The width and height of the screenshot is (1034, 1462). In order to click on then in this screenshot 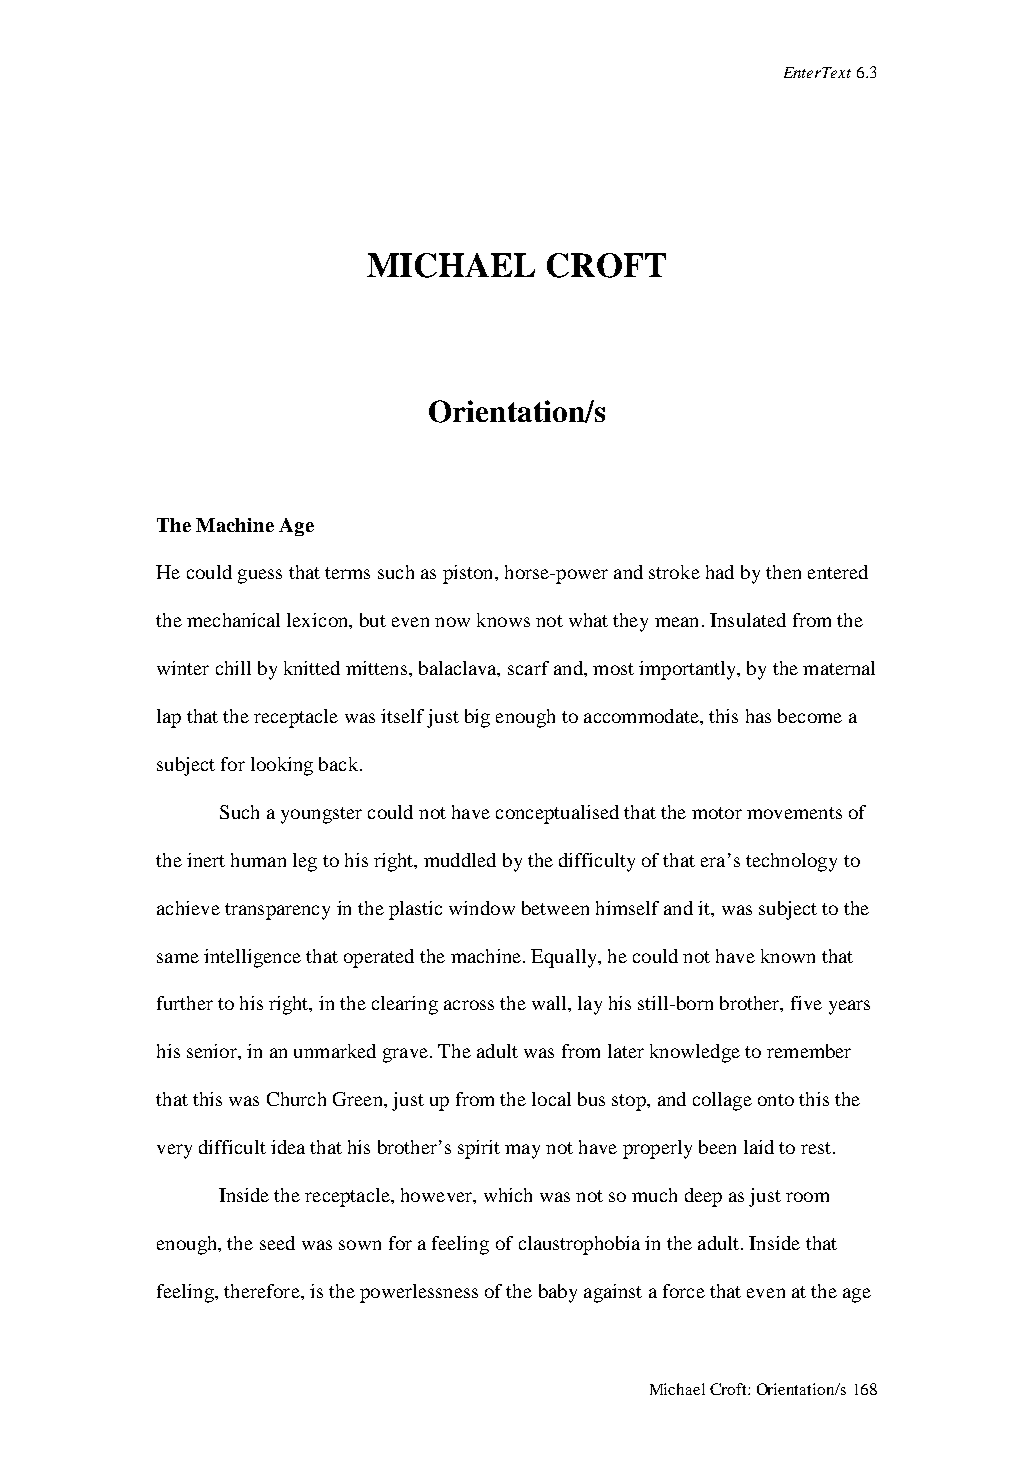, I will do `click(783, 572)`.
